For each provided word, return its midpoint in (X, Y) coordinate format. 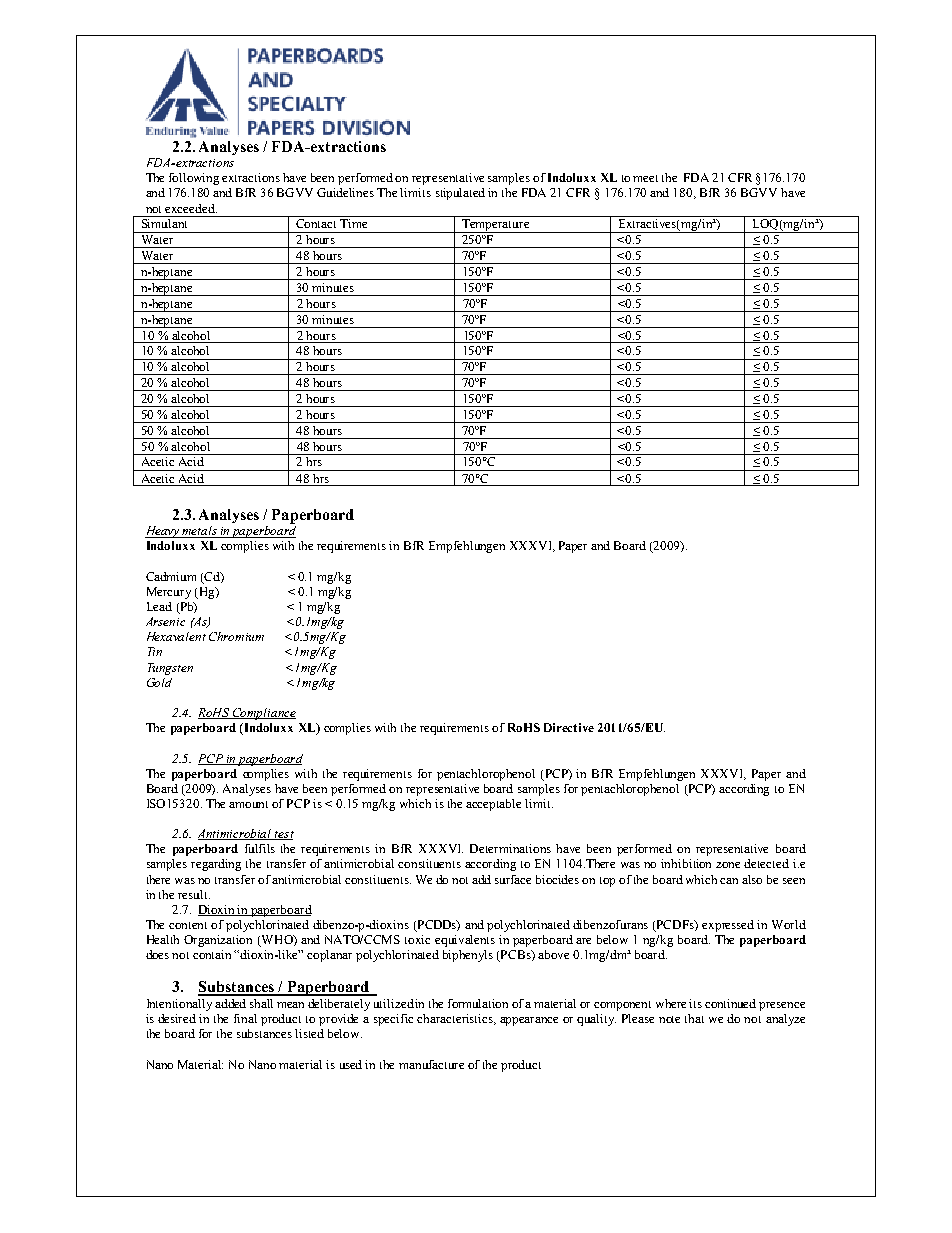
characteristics (456, 1019)
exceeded (191, 208)
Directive (569, 727)
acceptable (493, 805)
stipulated (460, 194)
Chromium (236, 636)
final (245, 1018)
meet (645, 178)
